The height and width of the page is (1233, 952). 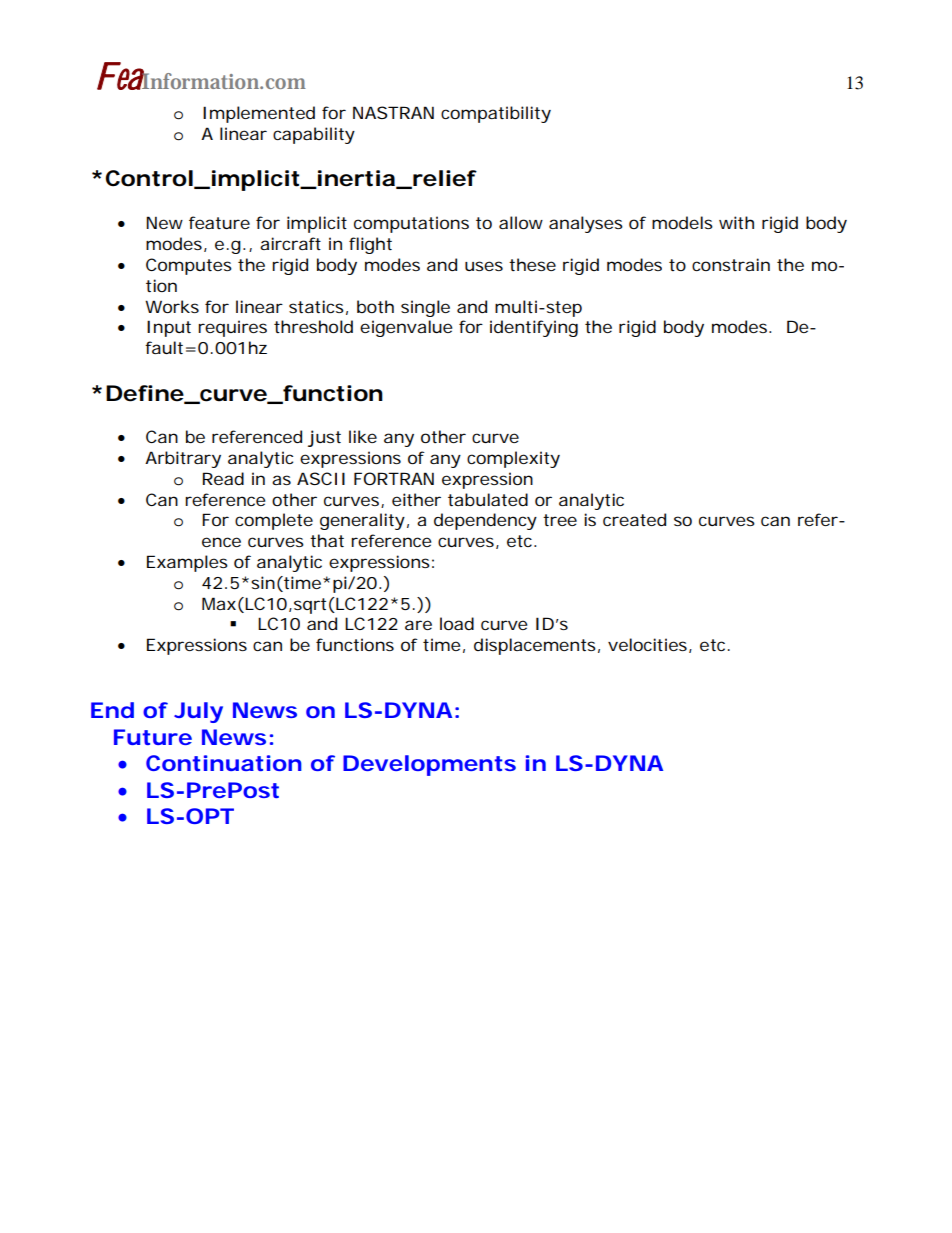 I want to click on requires, so click(x=232, y=328).
